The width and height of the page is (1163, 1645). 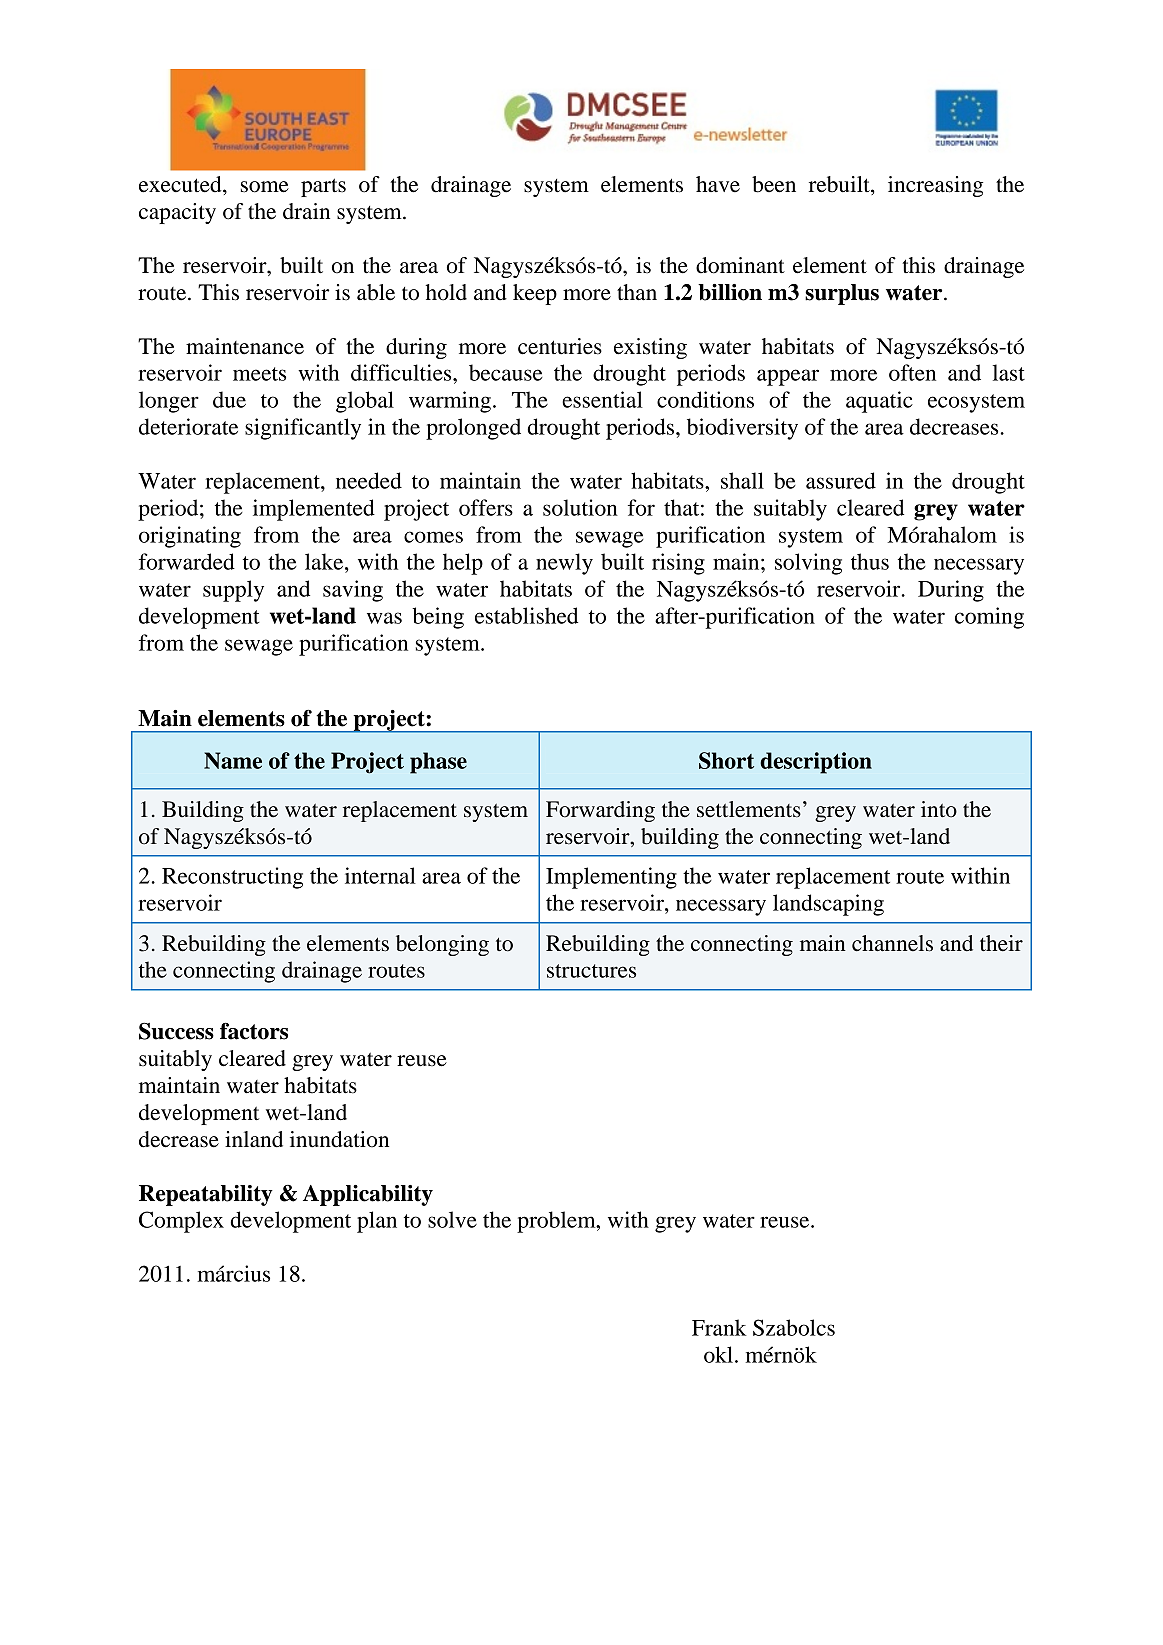 I want to click on channels, so click(x=892, y=943).
